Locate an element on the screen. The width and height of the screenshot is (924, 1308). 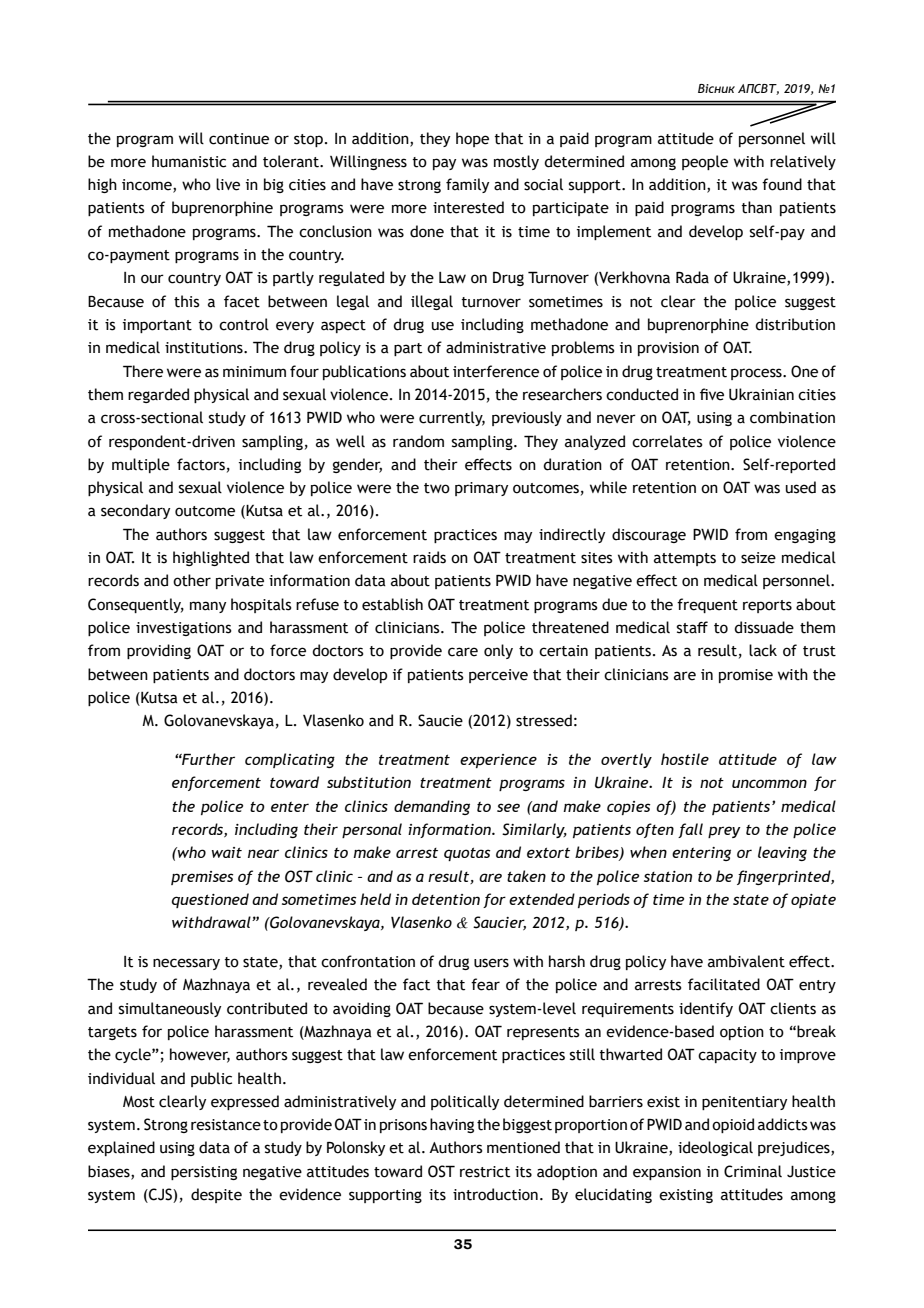
regarded is located at coordinates (158, 395).
